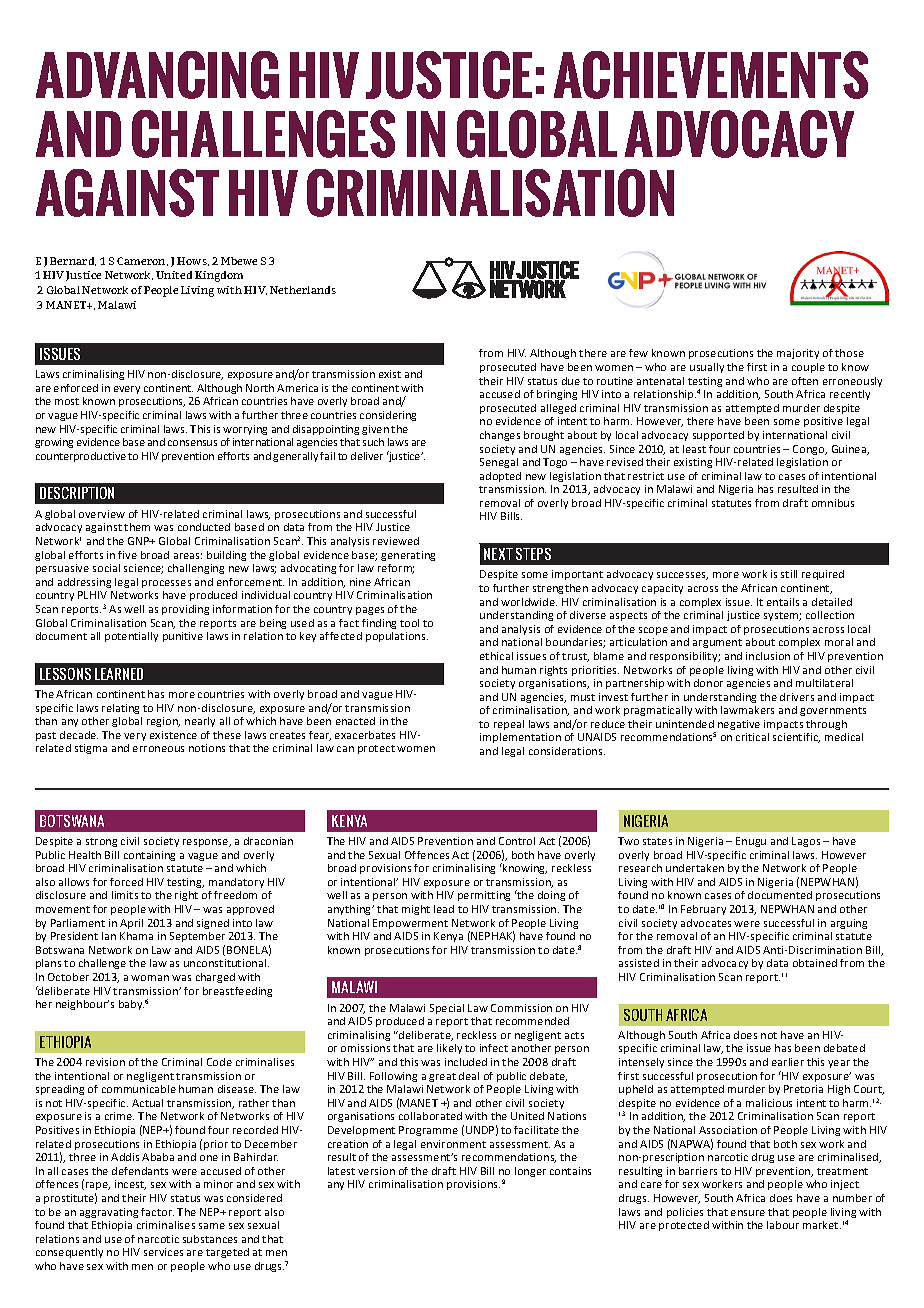 This page has height=1308, width=924. What do you see at coordinates (376, 1171) in the page?
I see `version` at bounding box center [376, 1171].
